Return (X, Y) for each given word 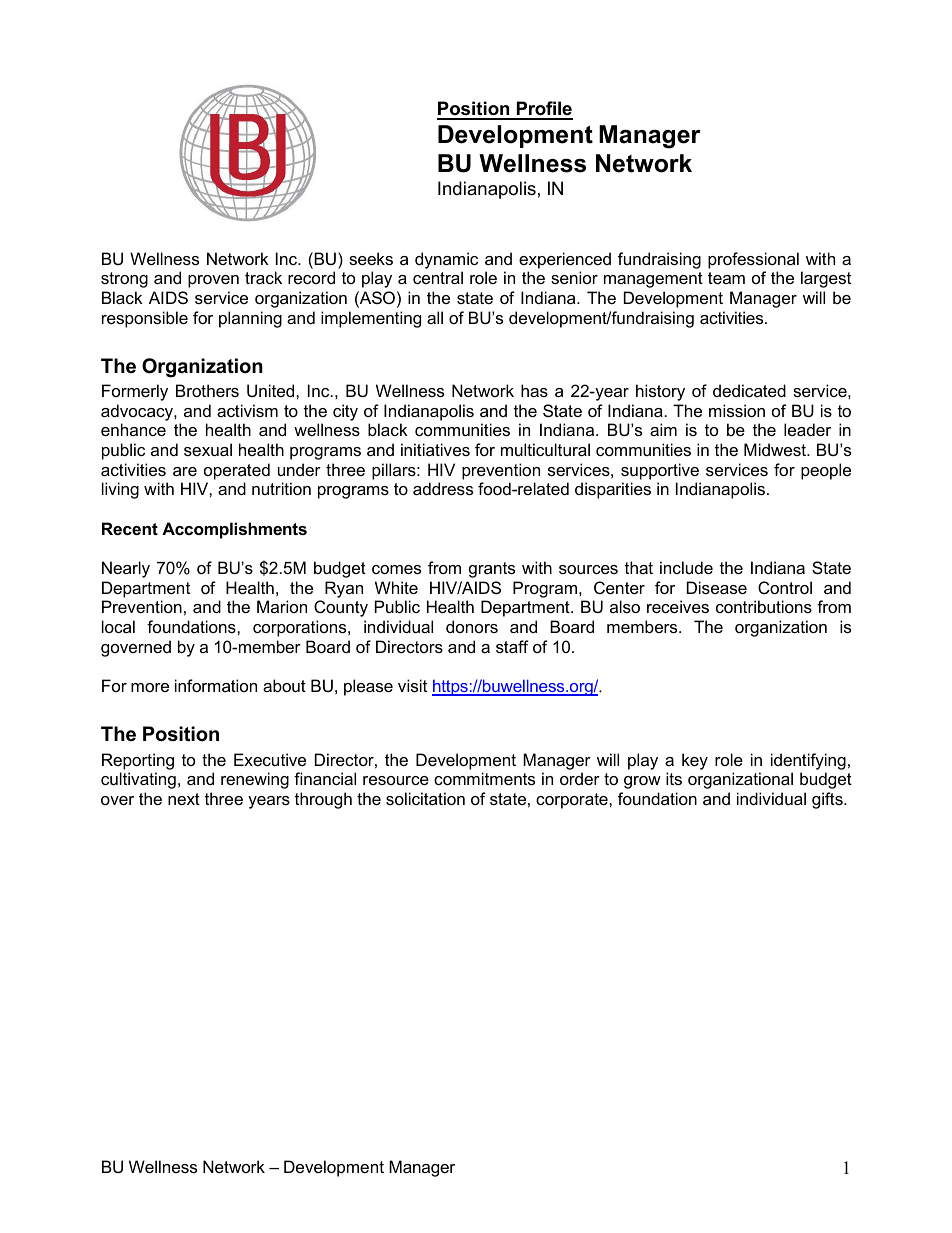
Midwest (776, 449)
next (184, 799)
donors (472, 626)
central (438, 277)
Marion (282, 606)
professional (753, 260)
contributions (764, 606)
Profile (543, 110)
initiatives (435, 449)
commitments (484, 778)
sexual (208, 449)
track (263, 277)
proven (213, 281)
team (726, 278)
